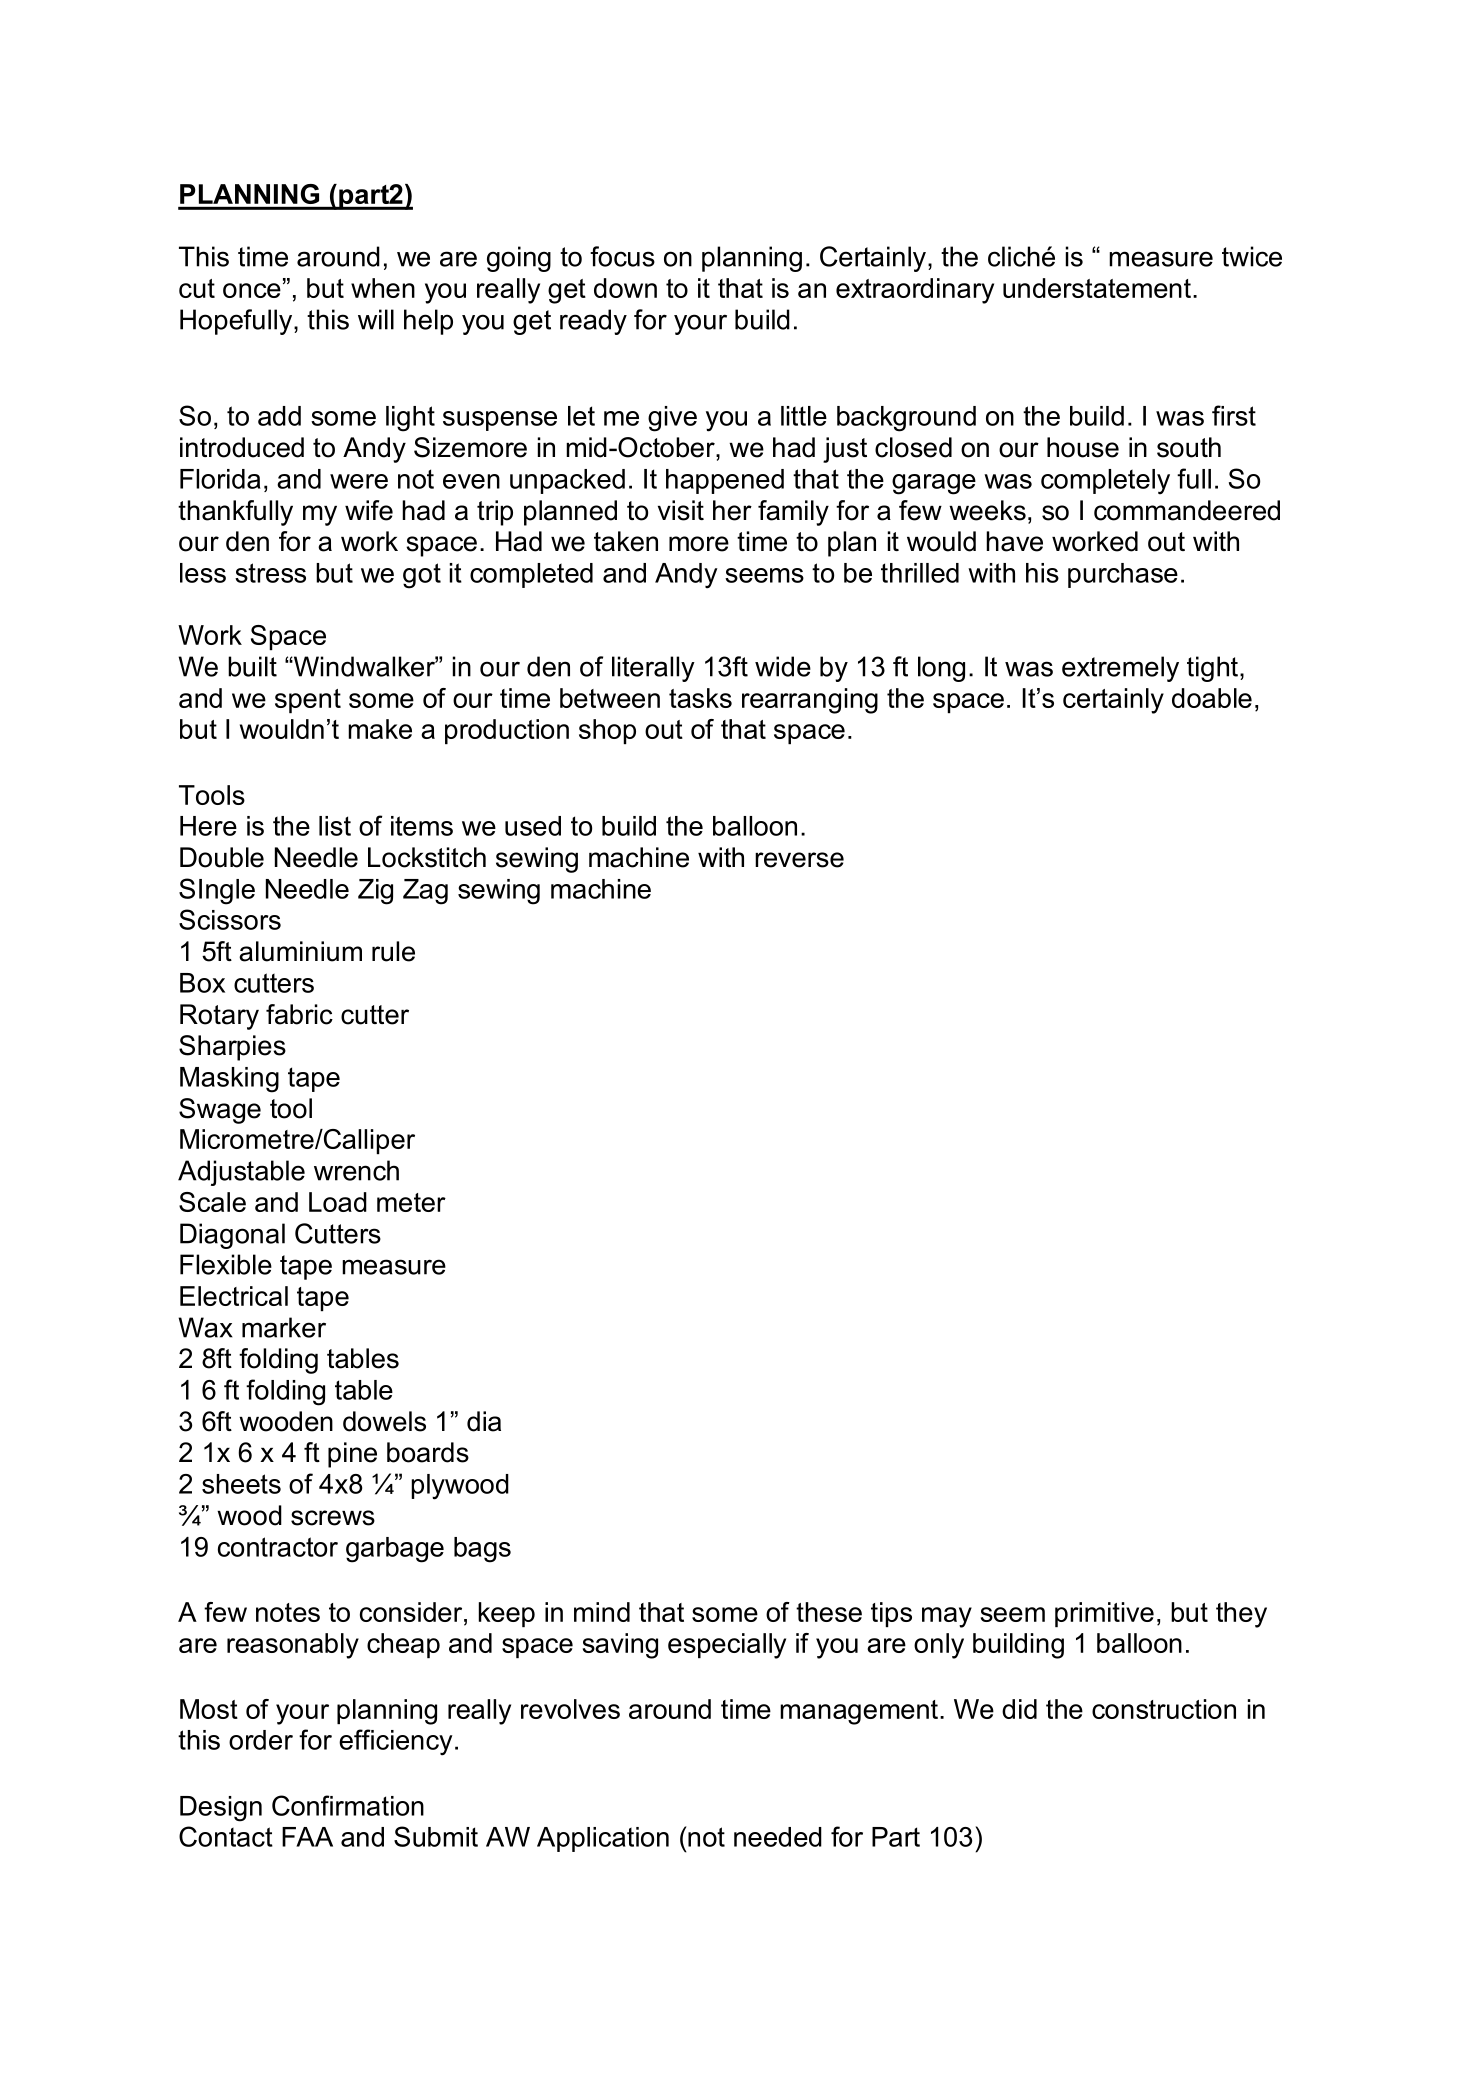  Describe the element at coordinates (625, 288) in the screenshot. I see `down` at that location.
